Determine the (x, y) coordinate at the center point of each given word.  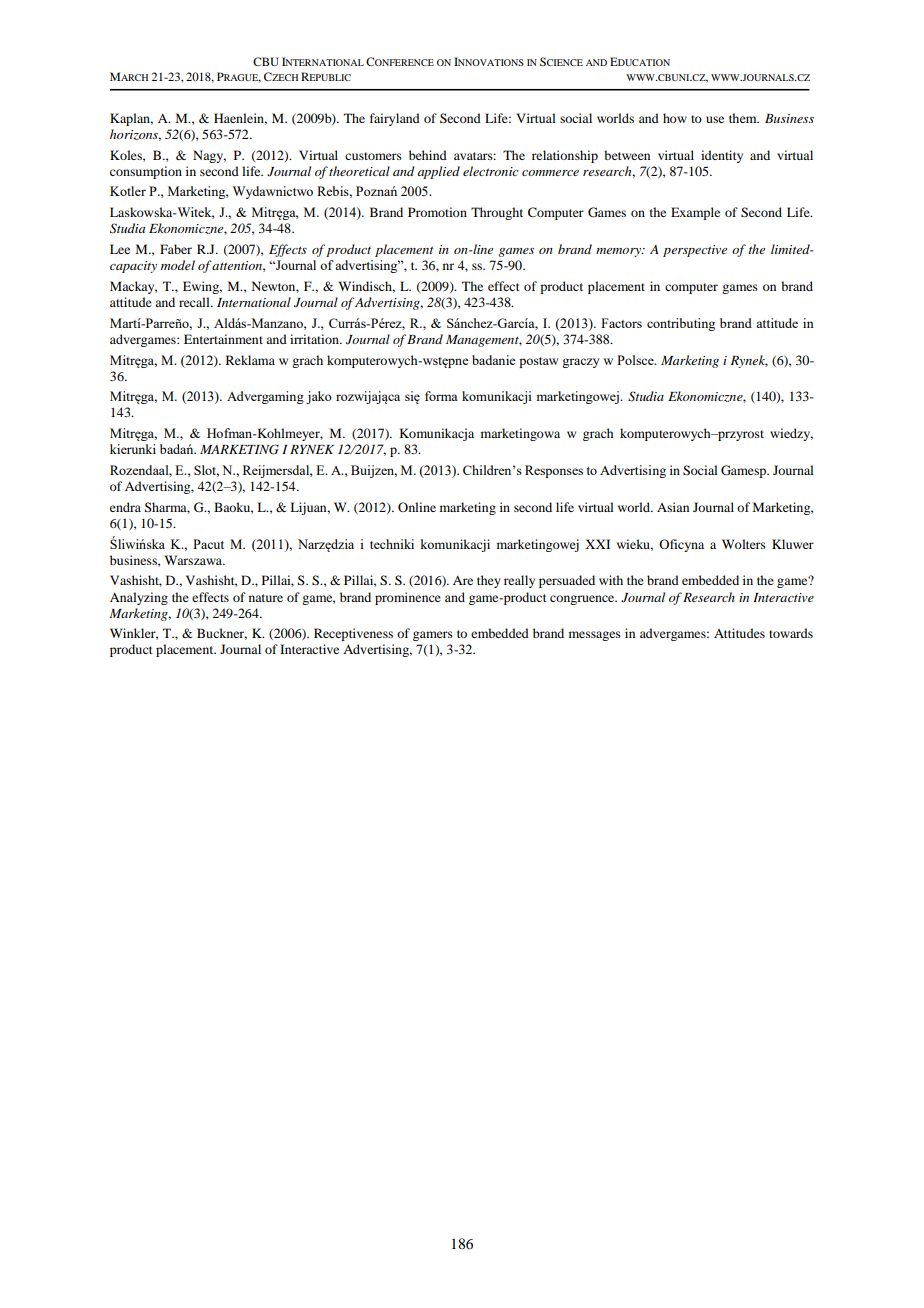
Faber (176, 249)
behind (428, 155)
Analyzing (139, 598)
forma (441, 396)
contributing (681, 324)
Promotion (437, 212)
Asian (673, 507)
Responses (554, 471)
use (715, 119)
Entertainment (223, 339)
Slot (206, 471)
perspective (695, 251)
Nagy (209, 156)
